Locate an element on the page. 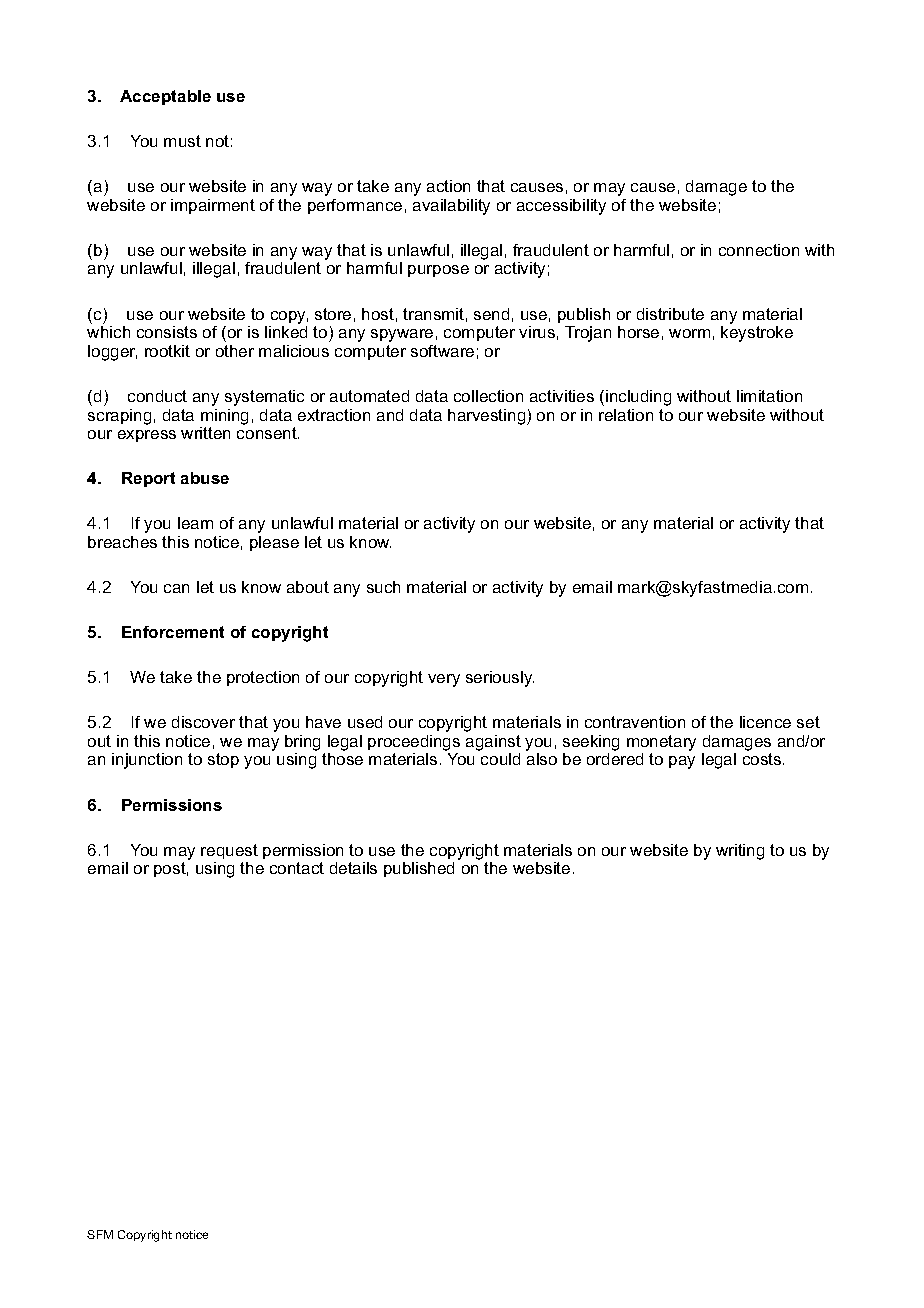 The image size is (924, 1308). request is located at coordinates (229, 851).
